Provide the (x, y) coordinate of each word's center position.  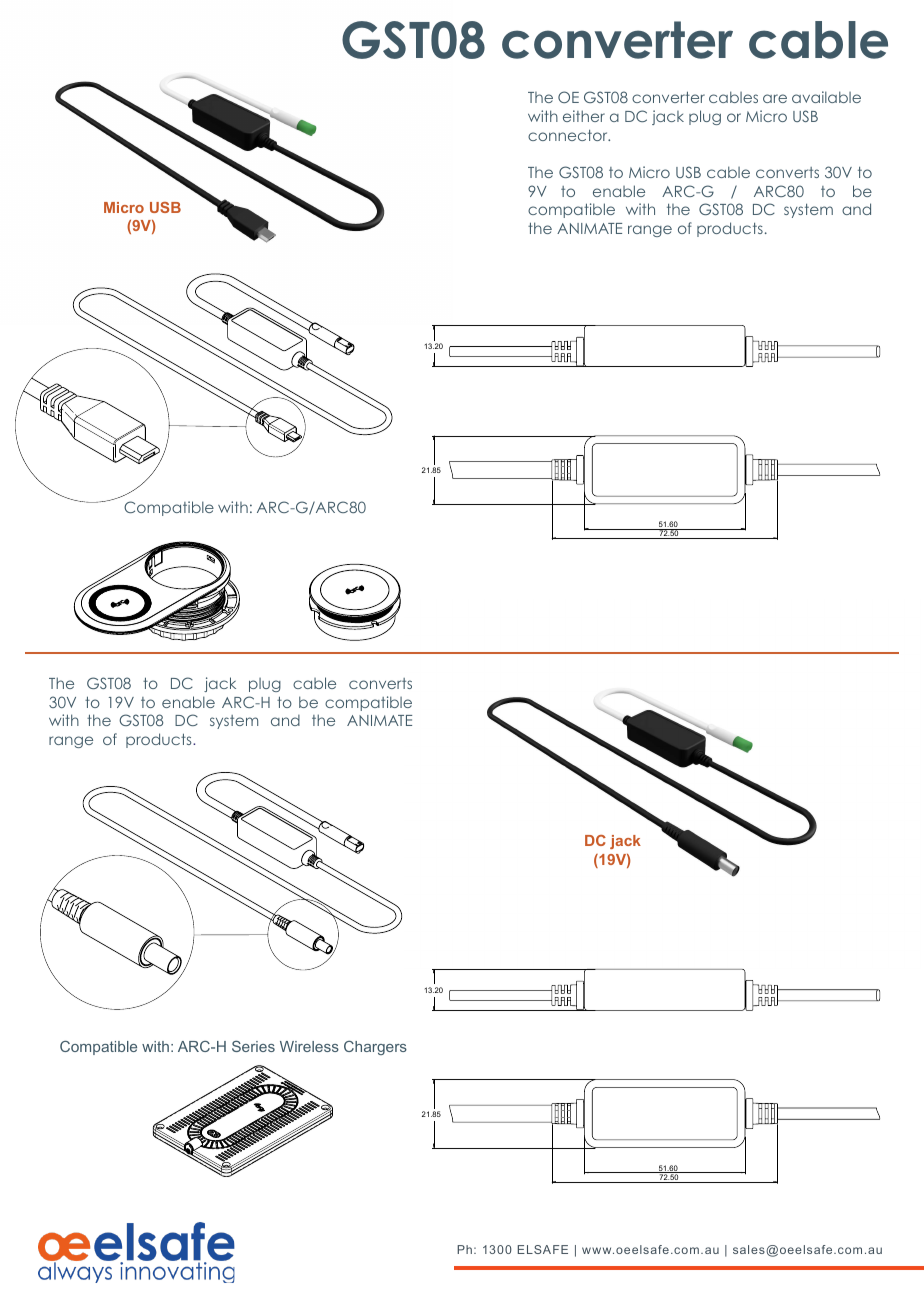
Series (253, 1046)
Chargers (375, 1048)
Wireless (309, 1046)
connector (569, 135)
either (584, 116)
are (775, 98)
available (826, 97)
